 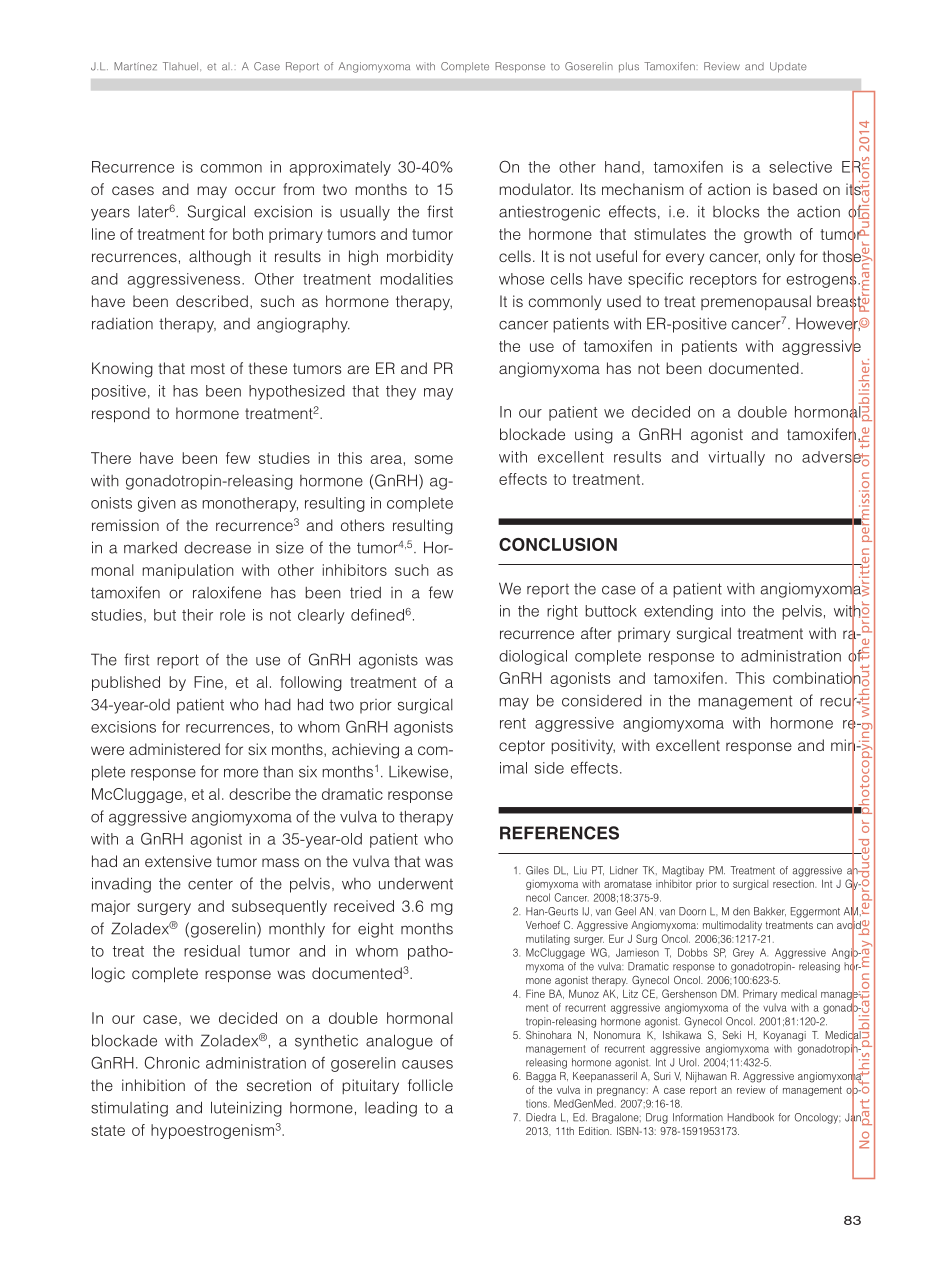 What do you see at coordinates (736, 458) in the screenshot?
I see `virtually` at bounding box center [736, 458].
